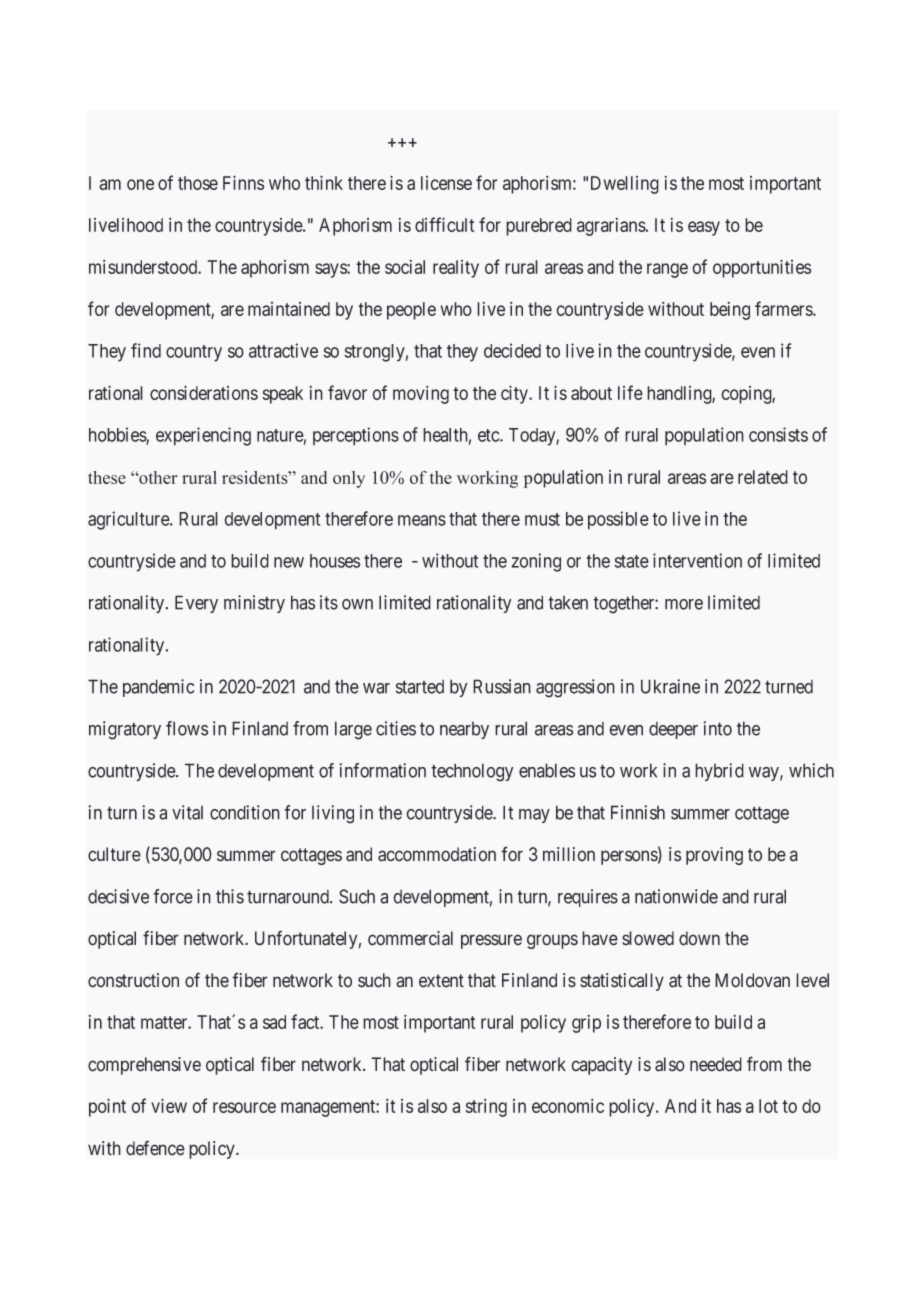  I want to click on moving, so click(421, 395).
